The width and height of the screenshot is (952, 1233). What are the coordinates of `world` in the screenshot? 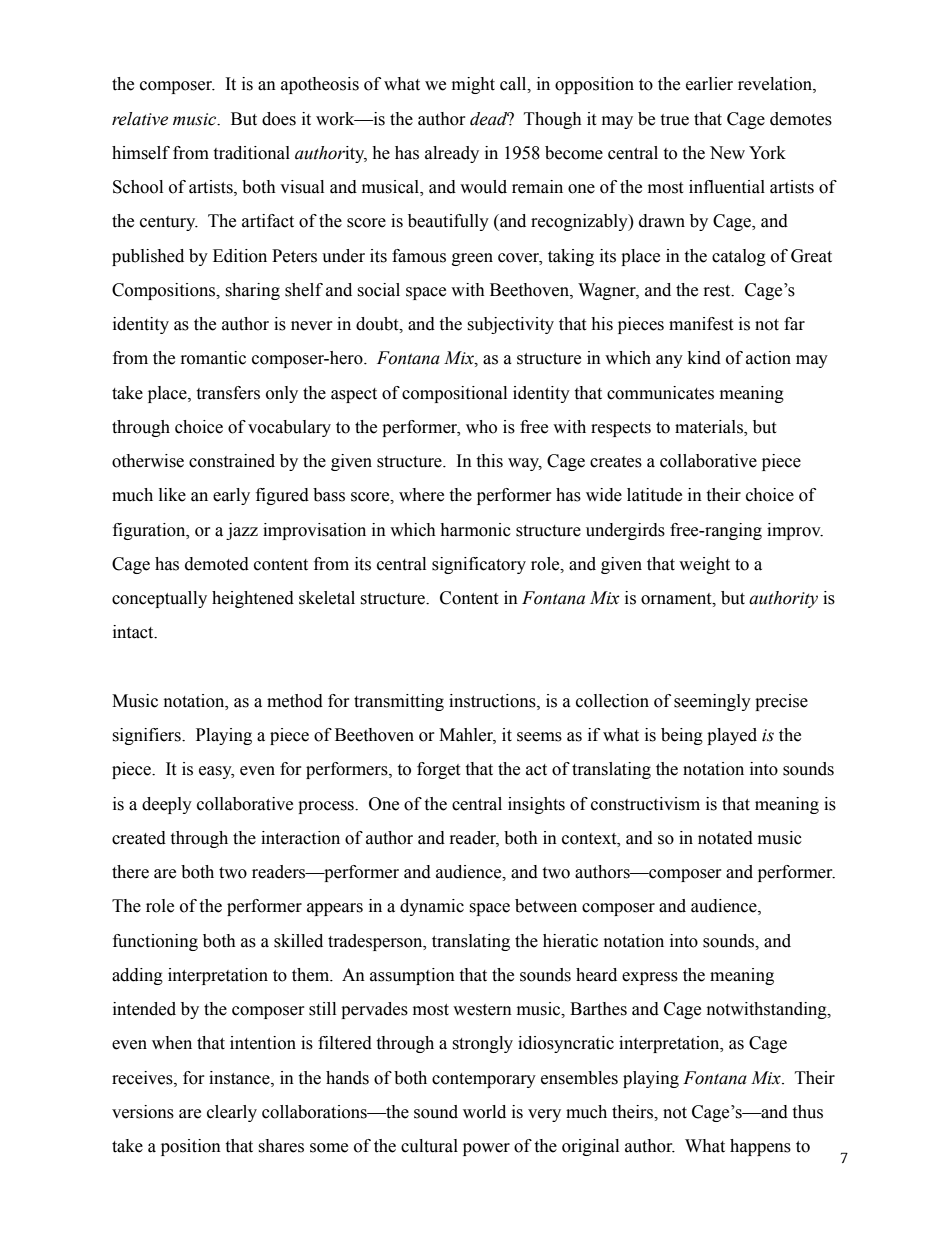 It's located at (484, 1112).
